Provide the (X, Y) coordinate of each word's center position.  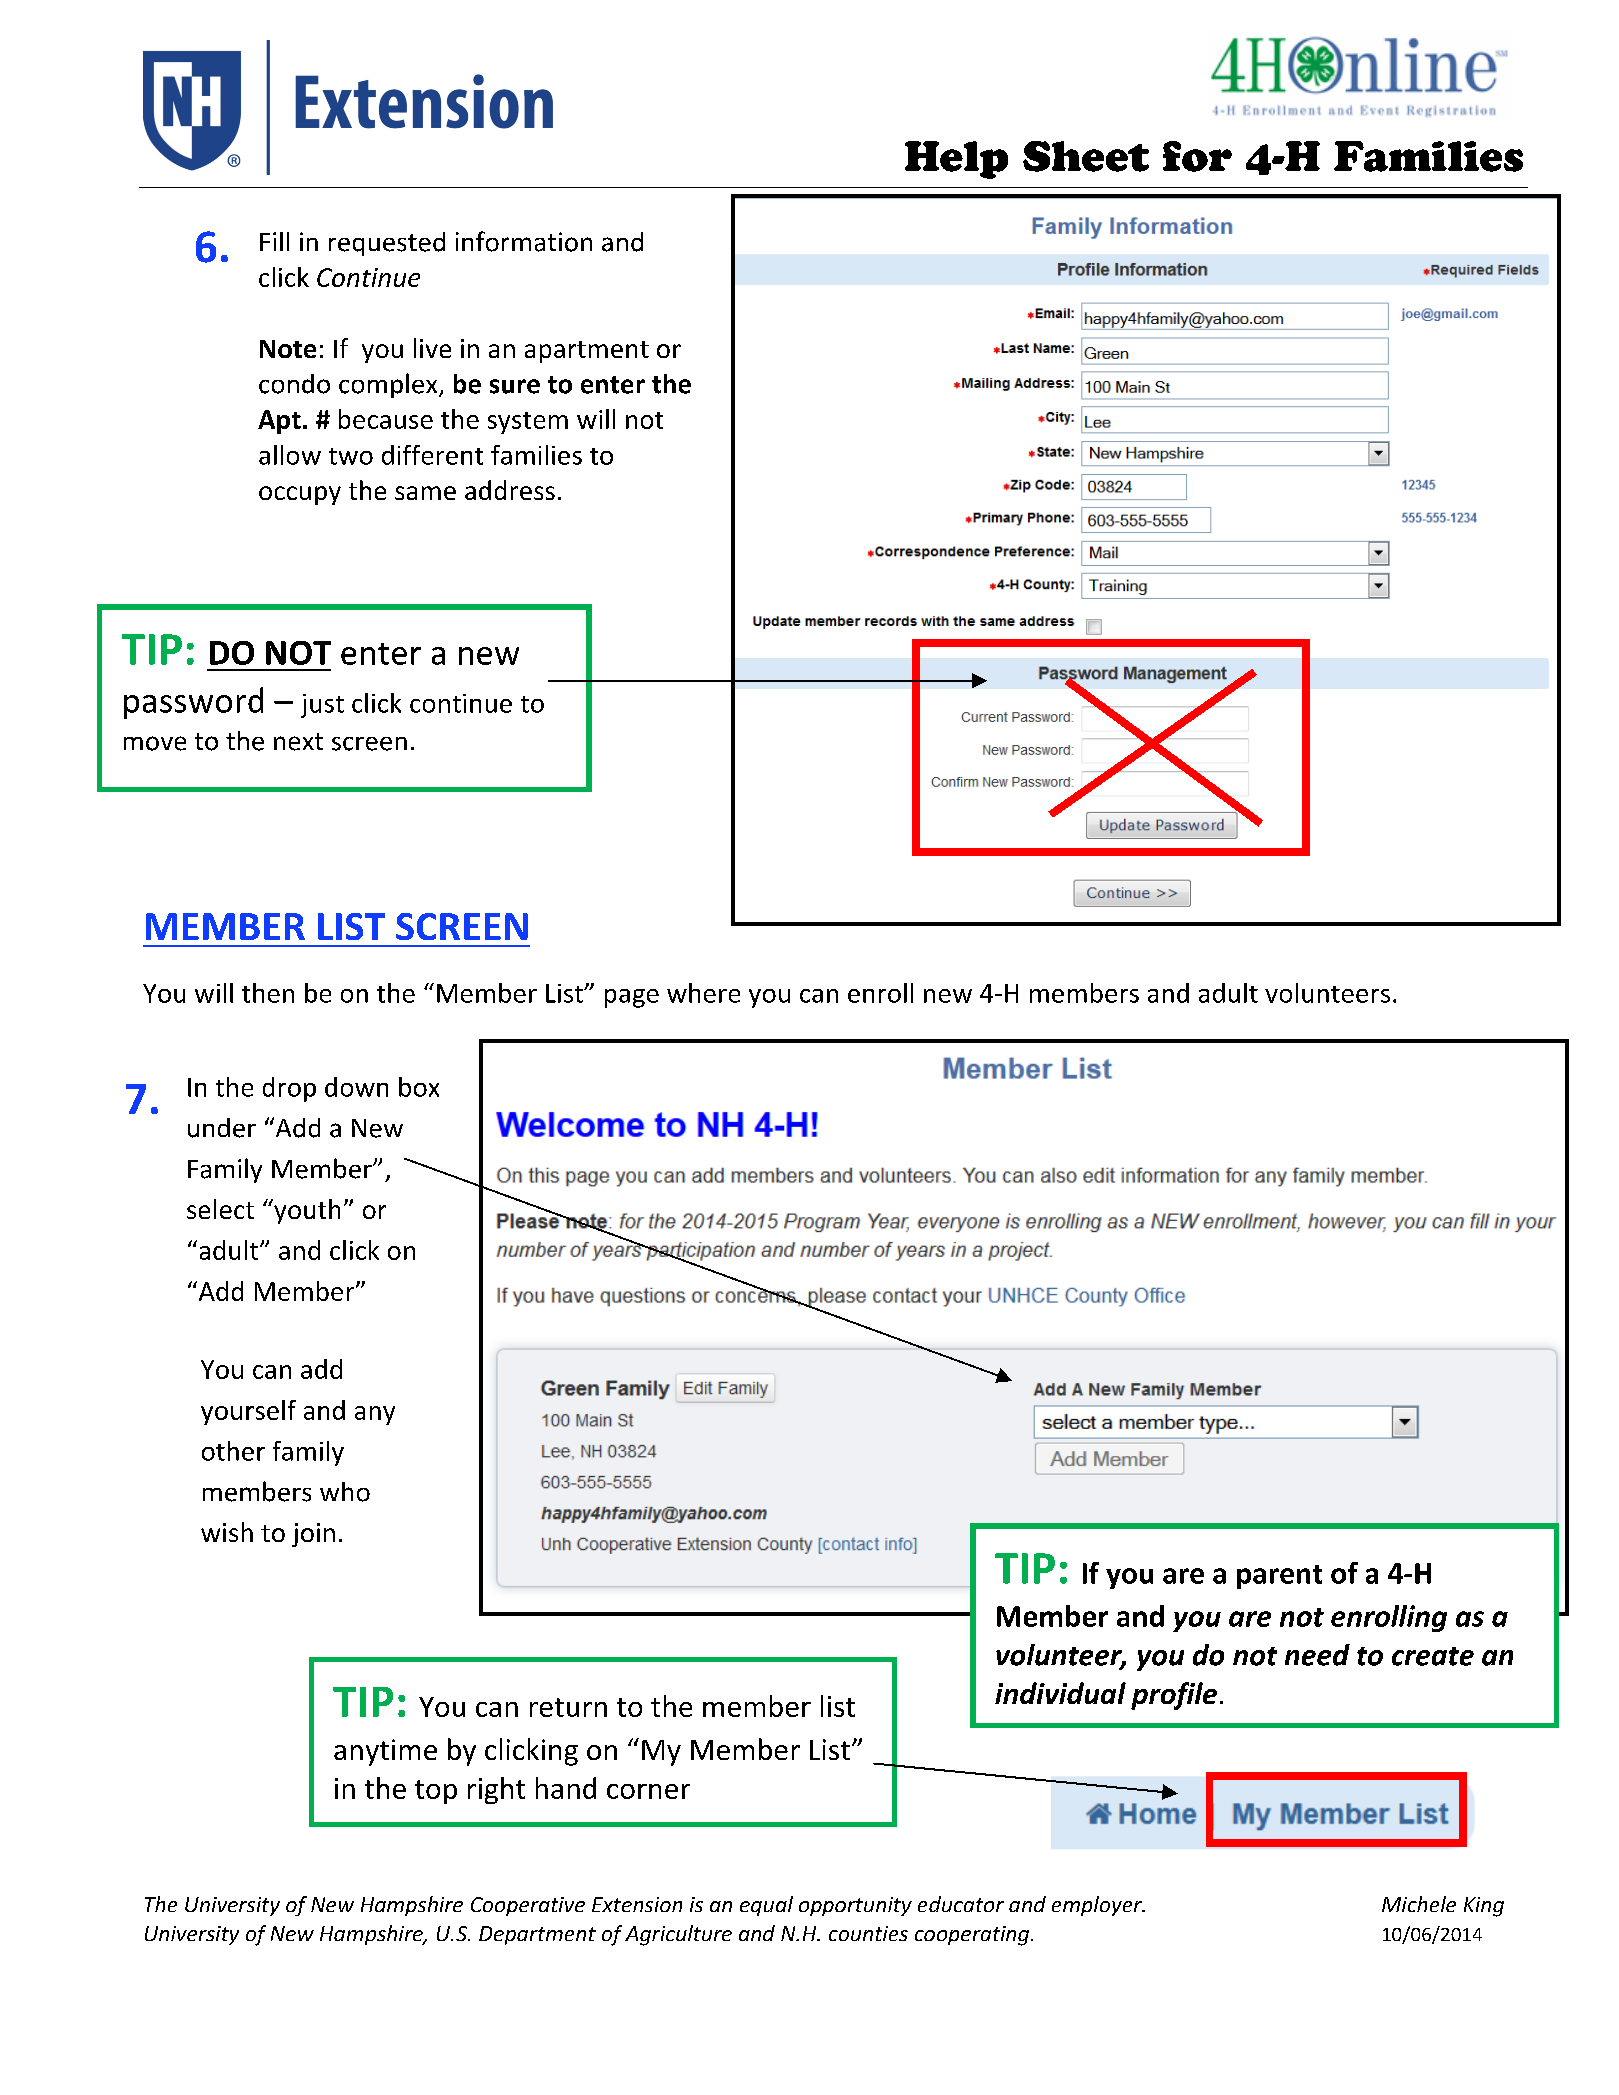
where (703, 993)
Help (956, 160)
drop (289, 1089)
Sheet (1086, 156)
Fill (274, 241)
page (632, 998)
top (436, 1792)
